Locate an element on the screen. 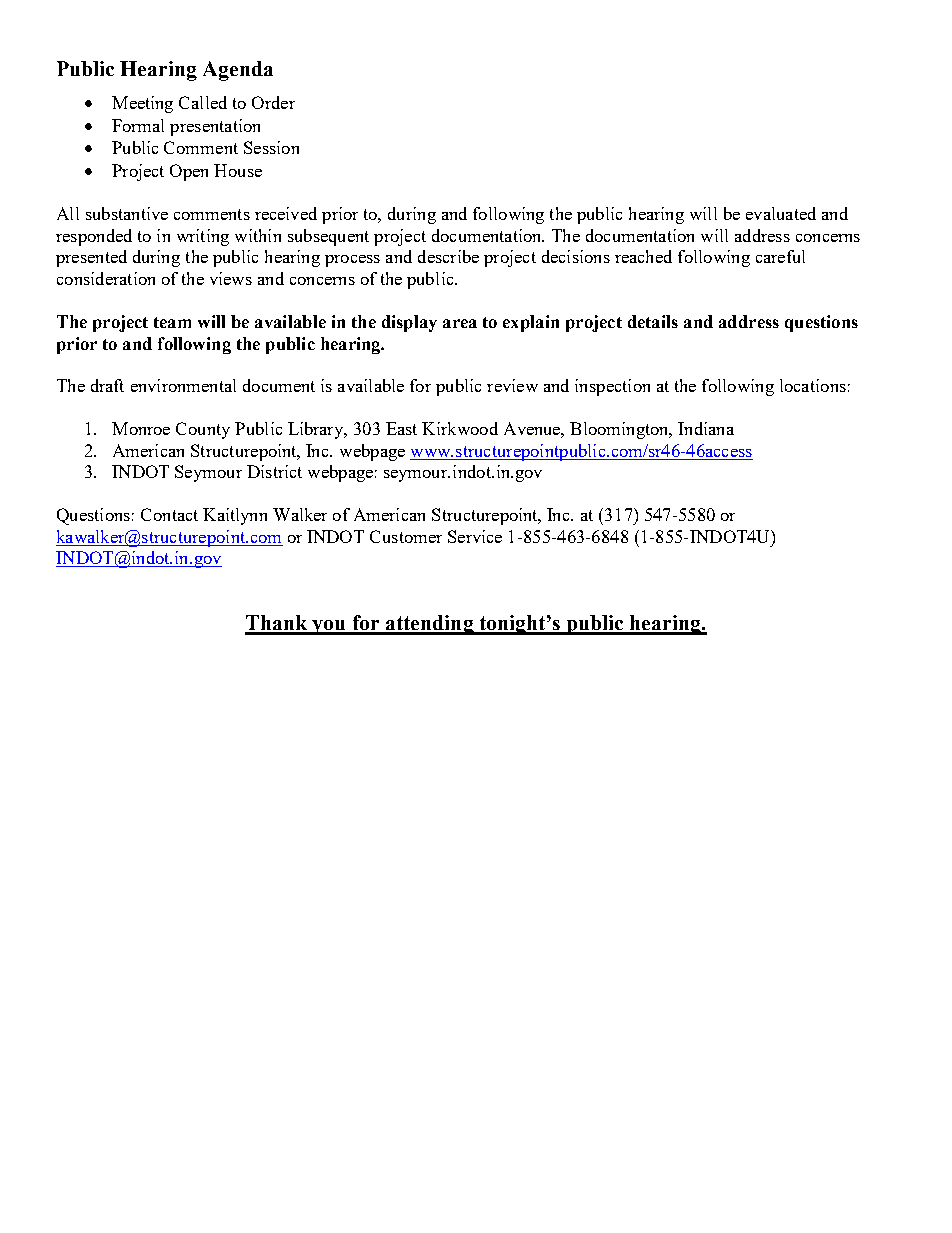 Image resolution: width=952 pixels, height=1233 pixels. team is located at coordinates (172, 322).
